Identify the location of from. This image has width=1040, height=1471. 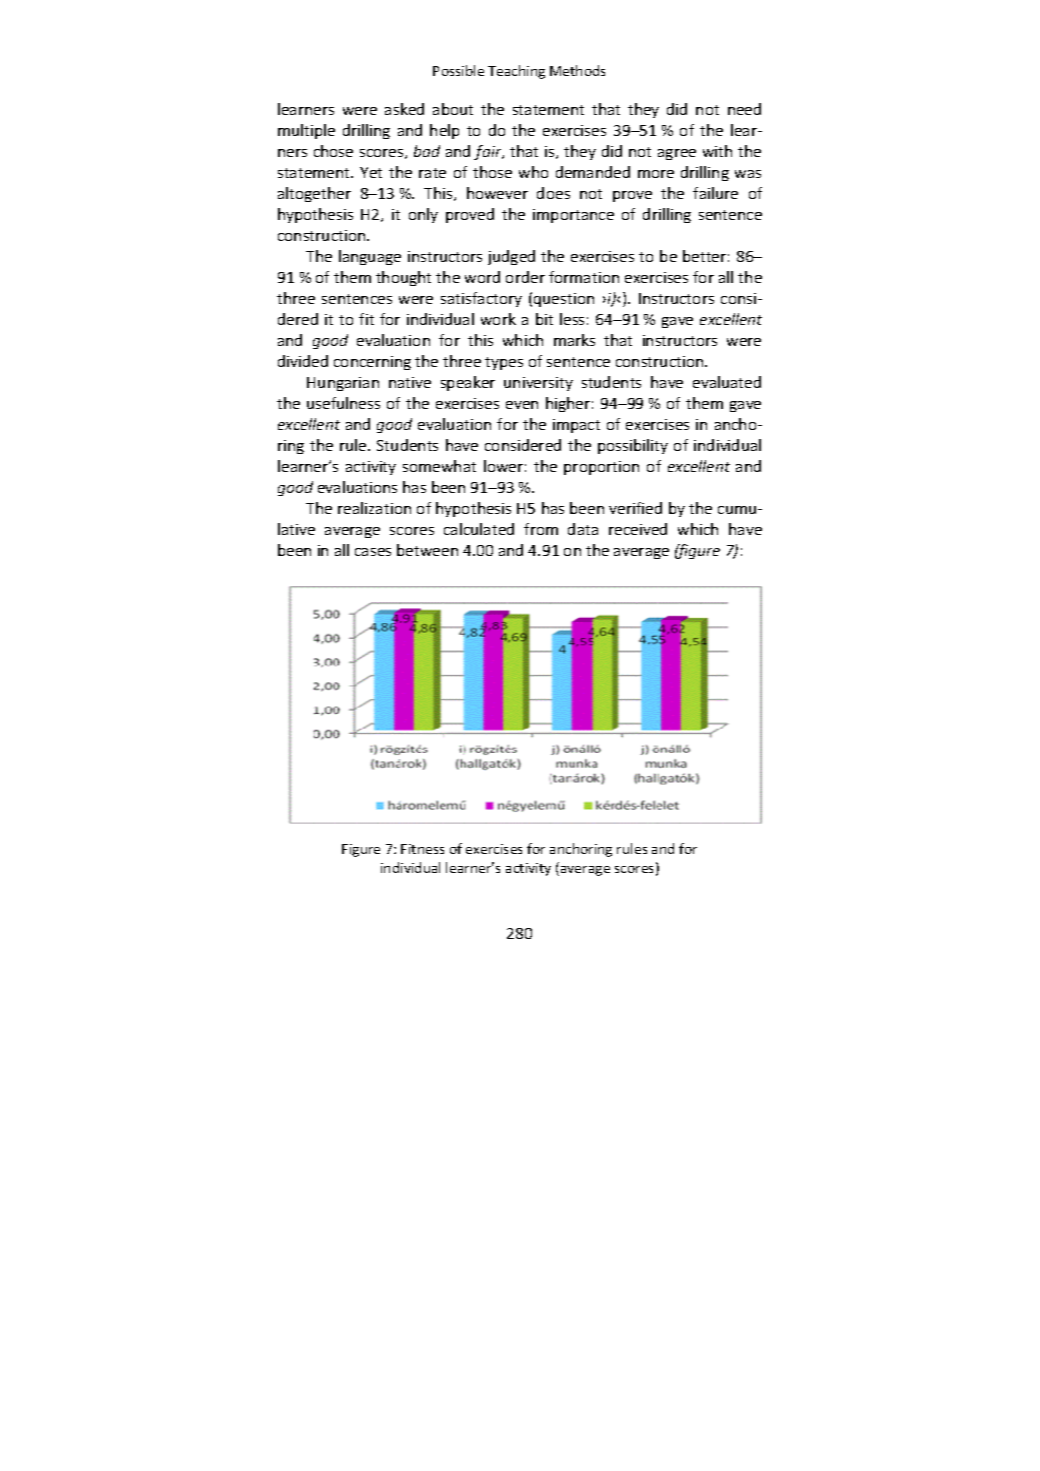
(541, 529).
